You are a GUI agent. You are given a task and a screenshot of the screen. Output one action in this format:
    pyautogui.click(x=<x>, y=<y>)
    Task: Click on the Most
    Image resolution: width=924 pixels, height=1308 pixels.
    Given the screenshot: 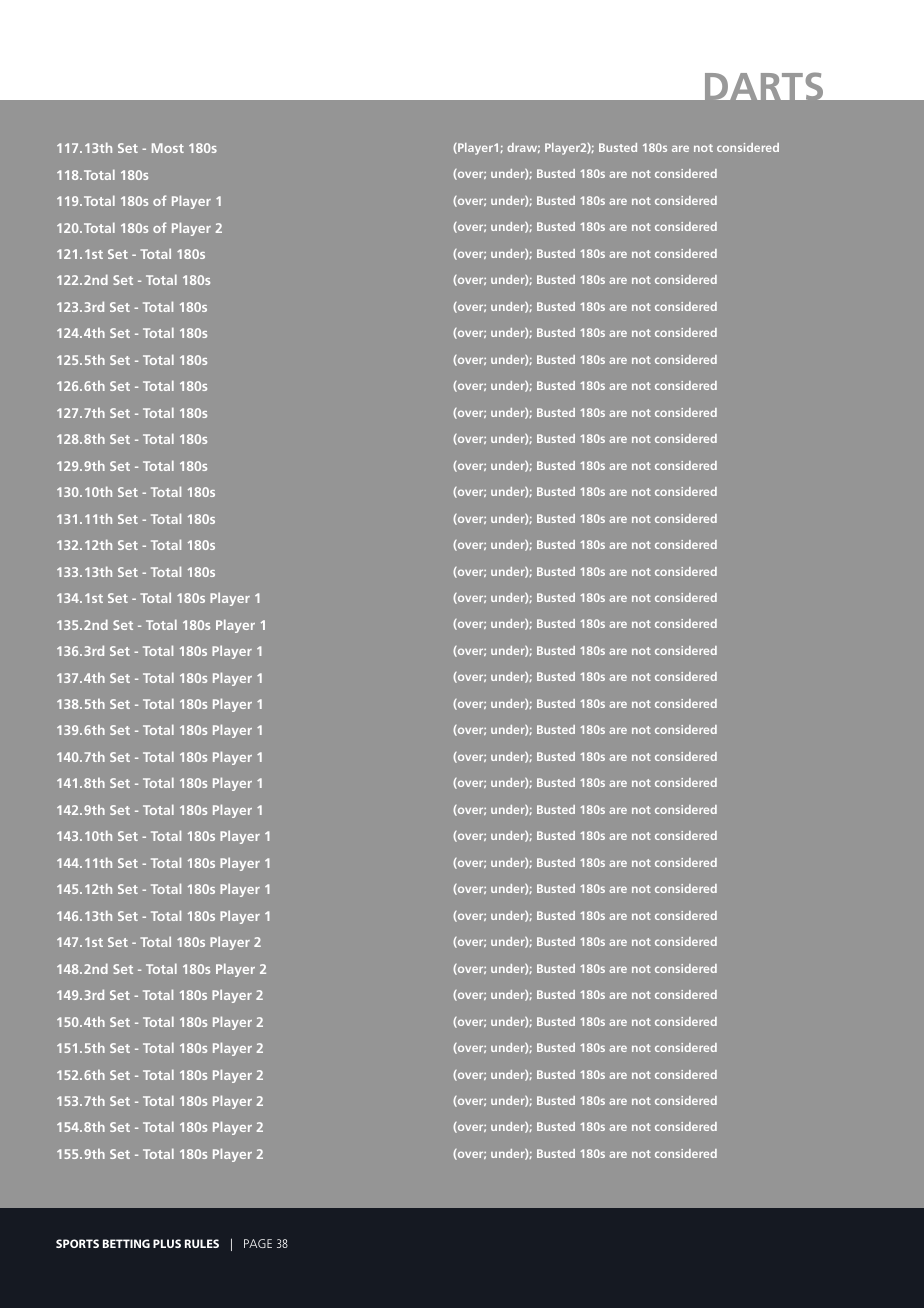 What is the action you would take?
    pyautogui.click(x=168, y=148)
